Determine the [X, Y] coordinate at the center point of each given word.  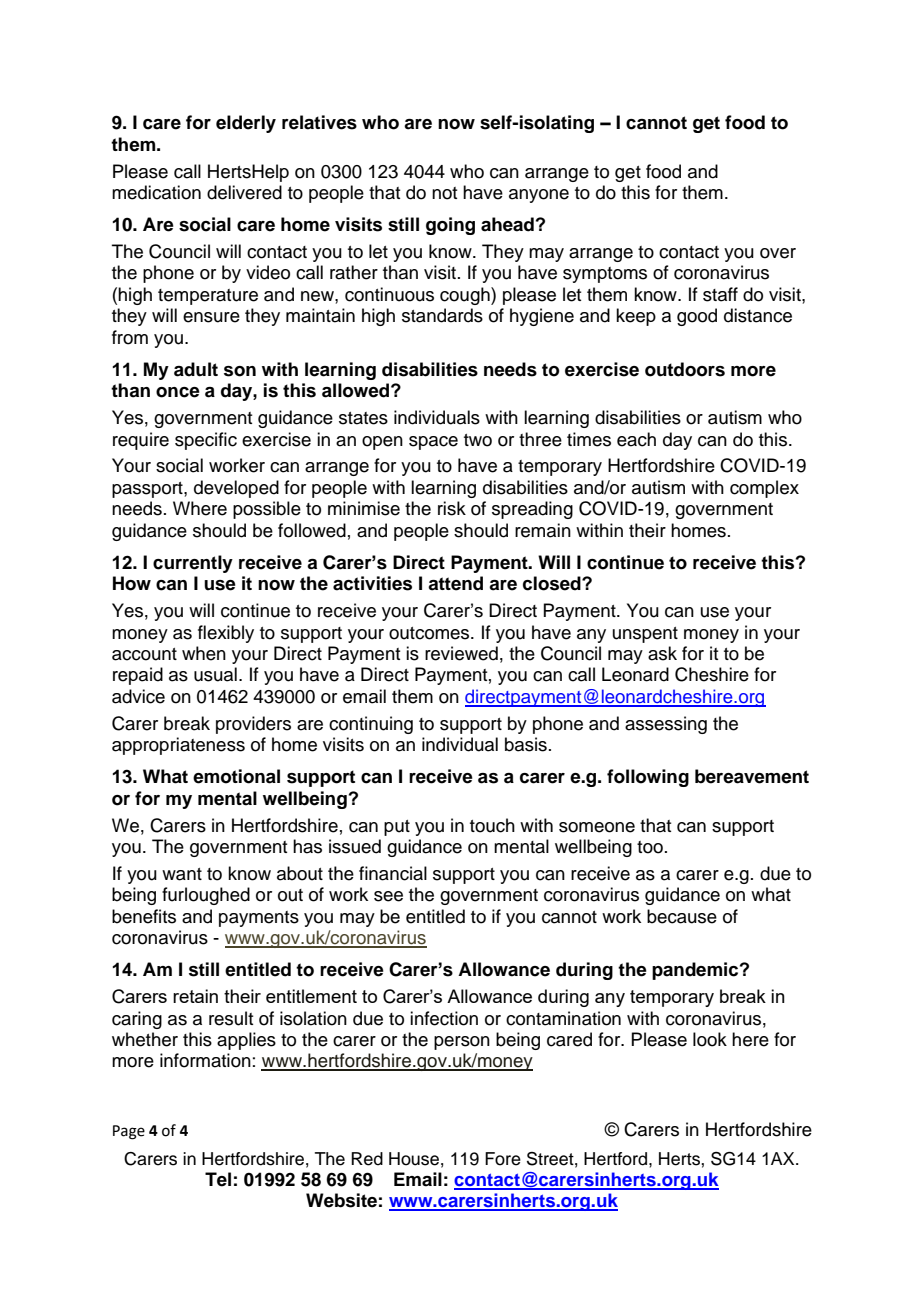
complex [764, 489]
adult [196, 369]
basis [526, 744]
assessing [666, 725]
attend [455, 583]
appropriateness [178, 746]
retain [195, 996]
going [450, 226]
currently [193, 564]
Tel [218, 1179]
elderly [246, 124]
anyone [539, 196]
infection [444, 1018]
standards [442, 315]
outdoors [685, 369]
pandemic [696, 971]
